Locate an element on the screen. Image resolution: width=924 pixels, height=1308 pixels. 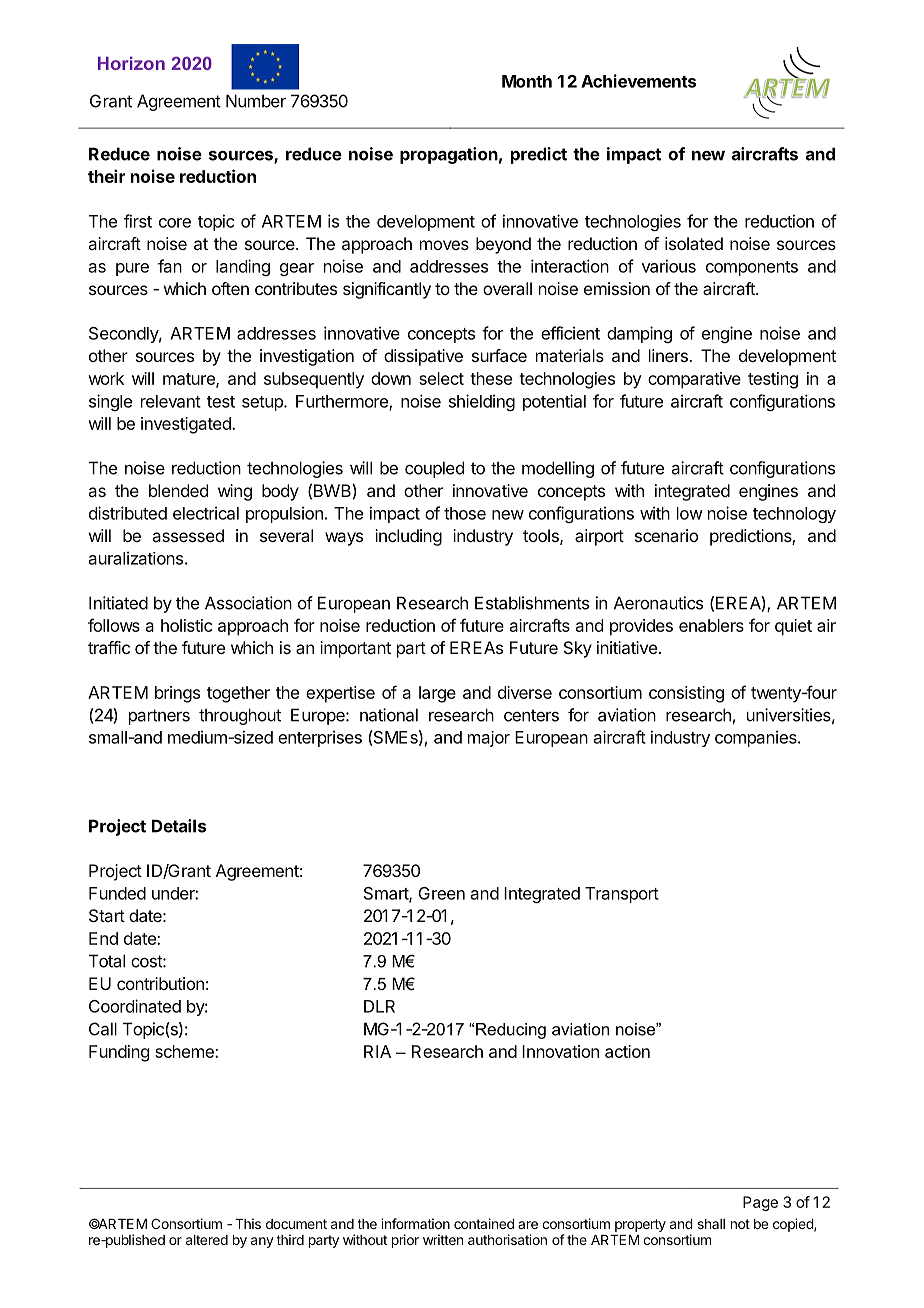
shall is located at coordinates (711, 1224).
